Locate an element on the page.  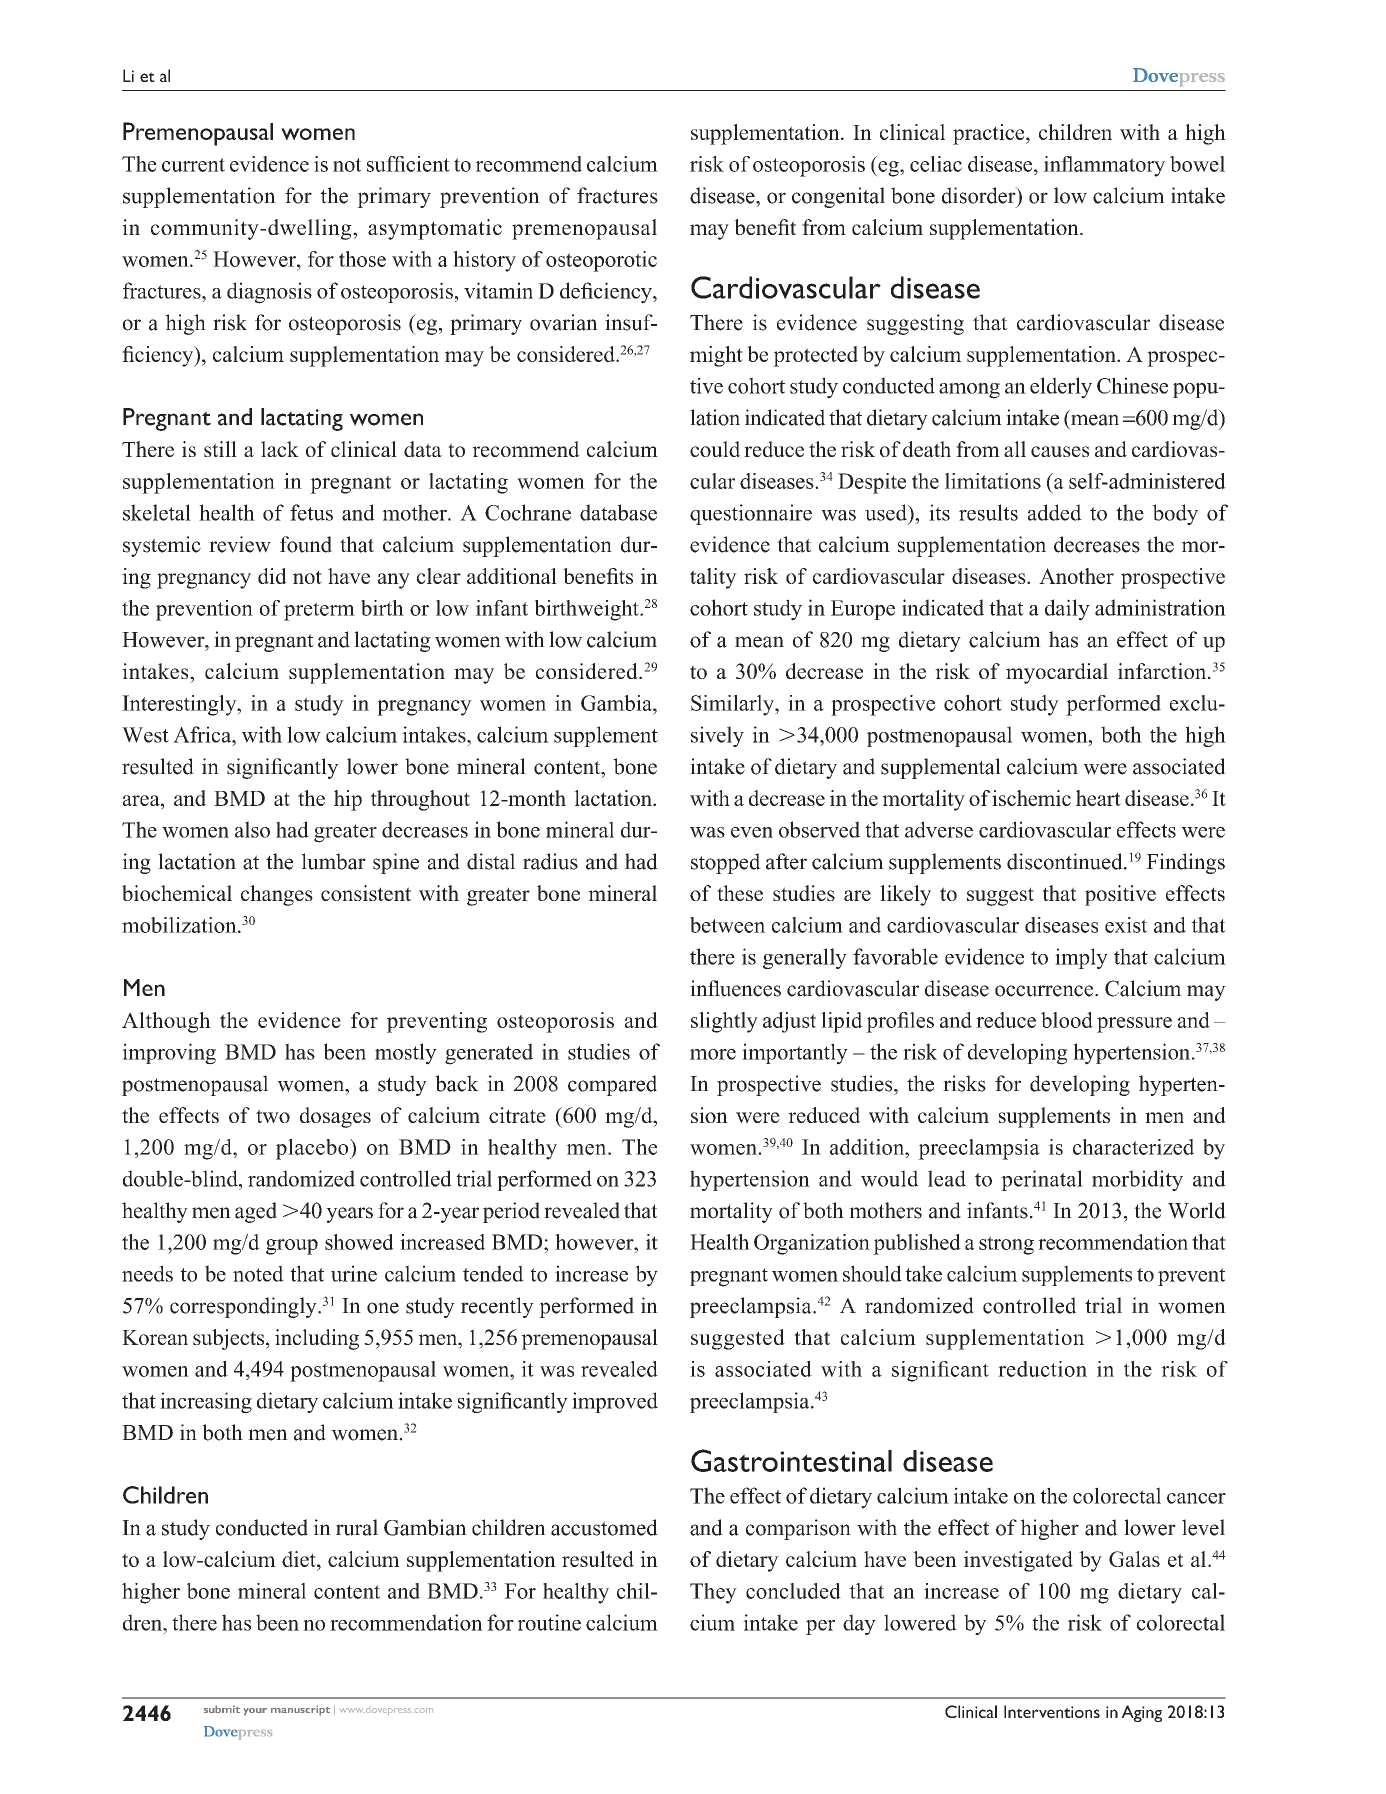
changes is located at coordinates (277, 895).
